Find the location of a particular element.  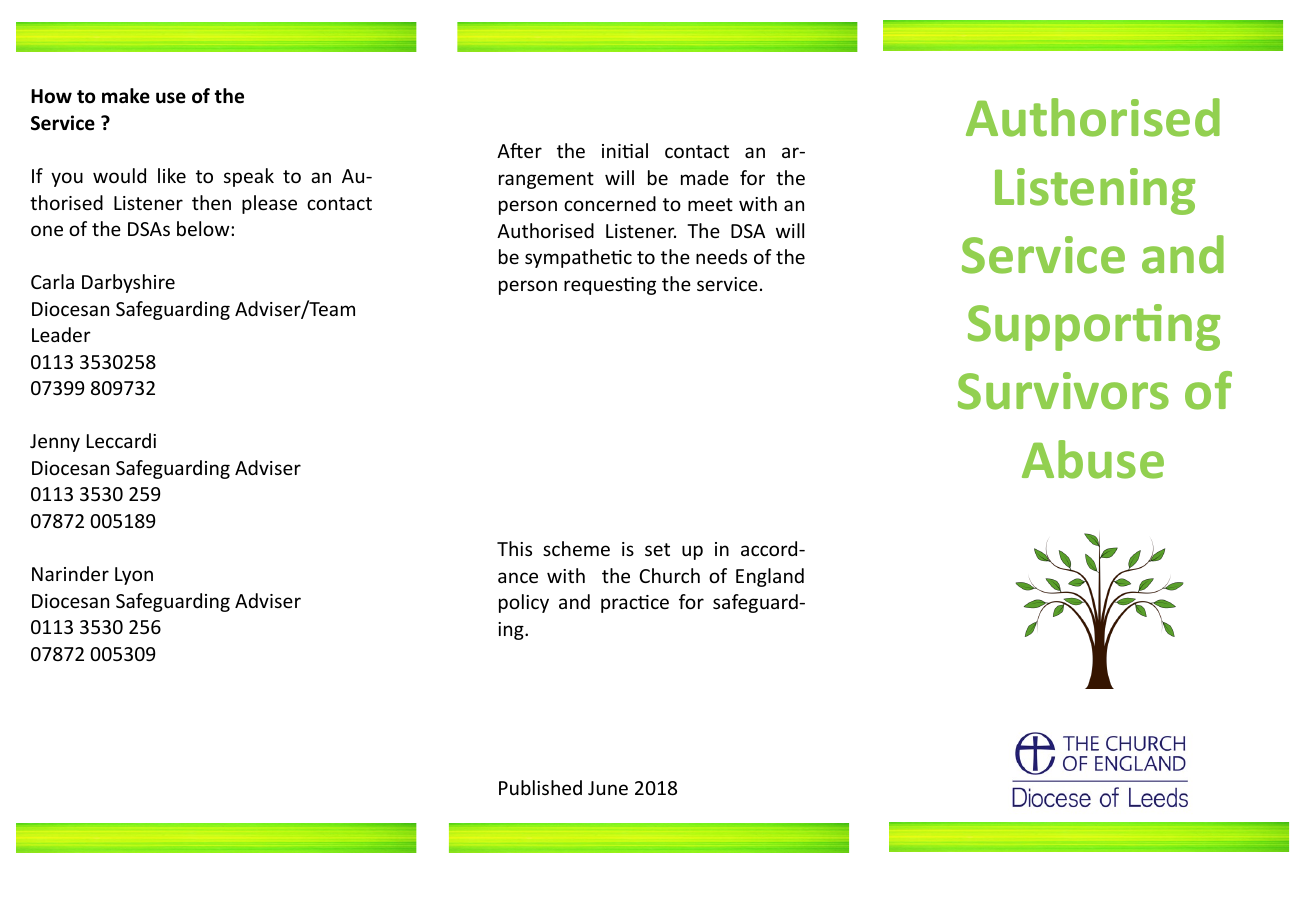

policy is located at coordinates (524, 603).
